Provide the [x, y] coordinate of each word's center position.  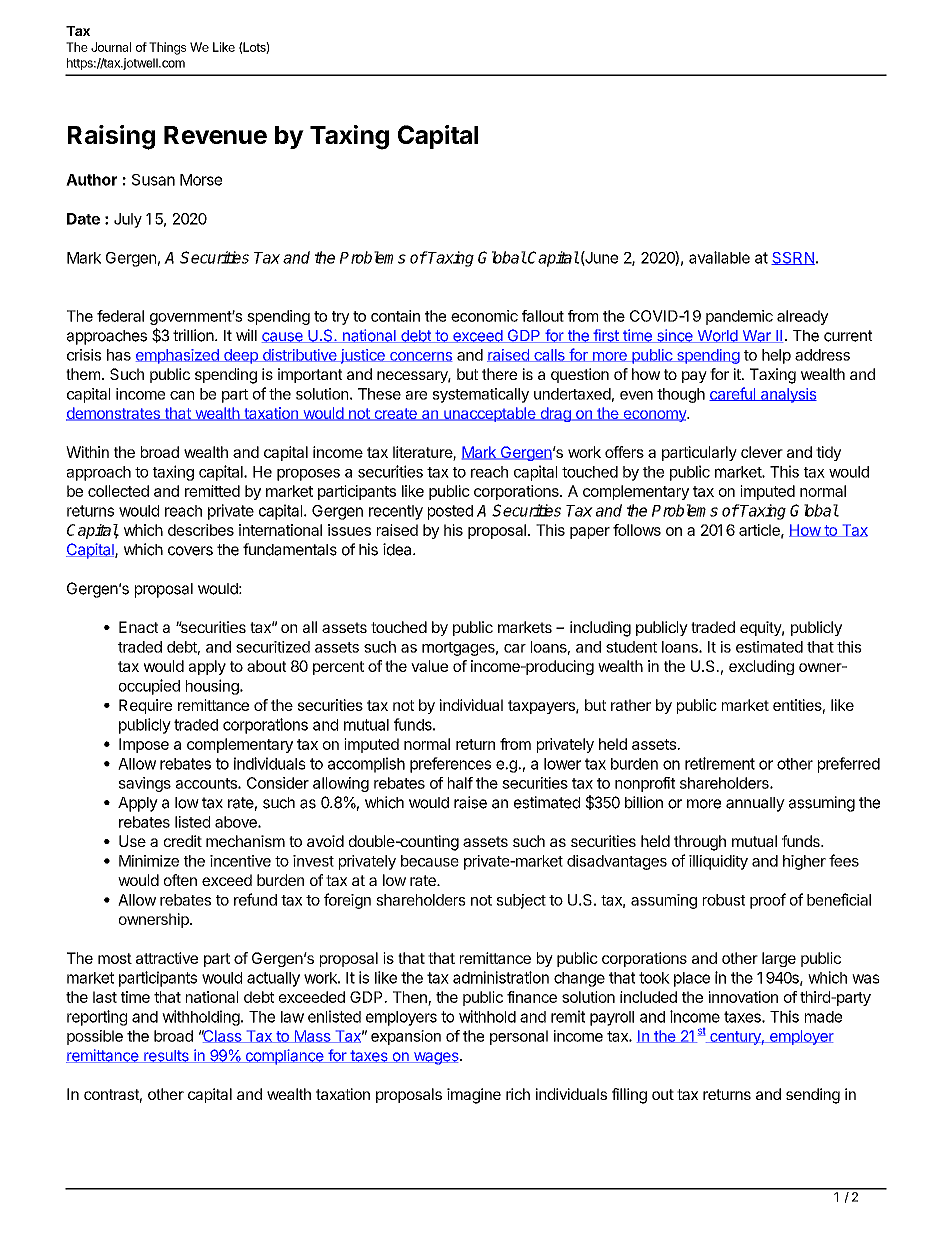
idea [398, 549]
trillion [193, 335]
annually [755, 804]
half [460, 783]
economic [484, 316]
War [756, 336]
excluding [761, 667]
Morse [201, 180]
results [166, 1056]
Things [167, 48]
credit [183, 841]
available [719, 257]
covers [190, 551]
